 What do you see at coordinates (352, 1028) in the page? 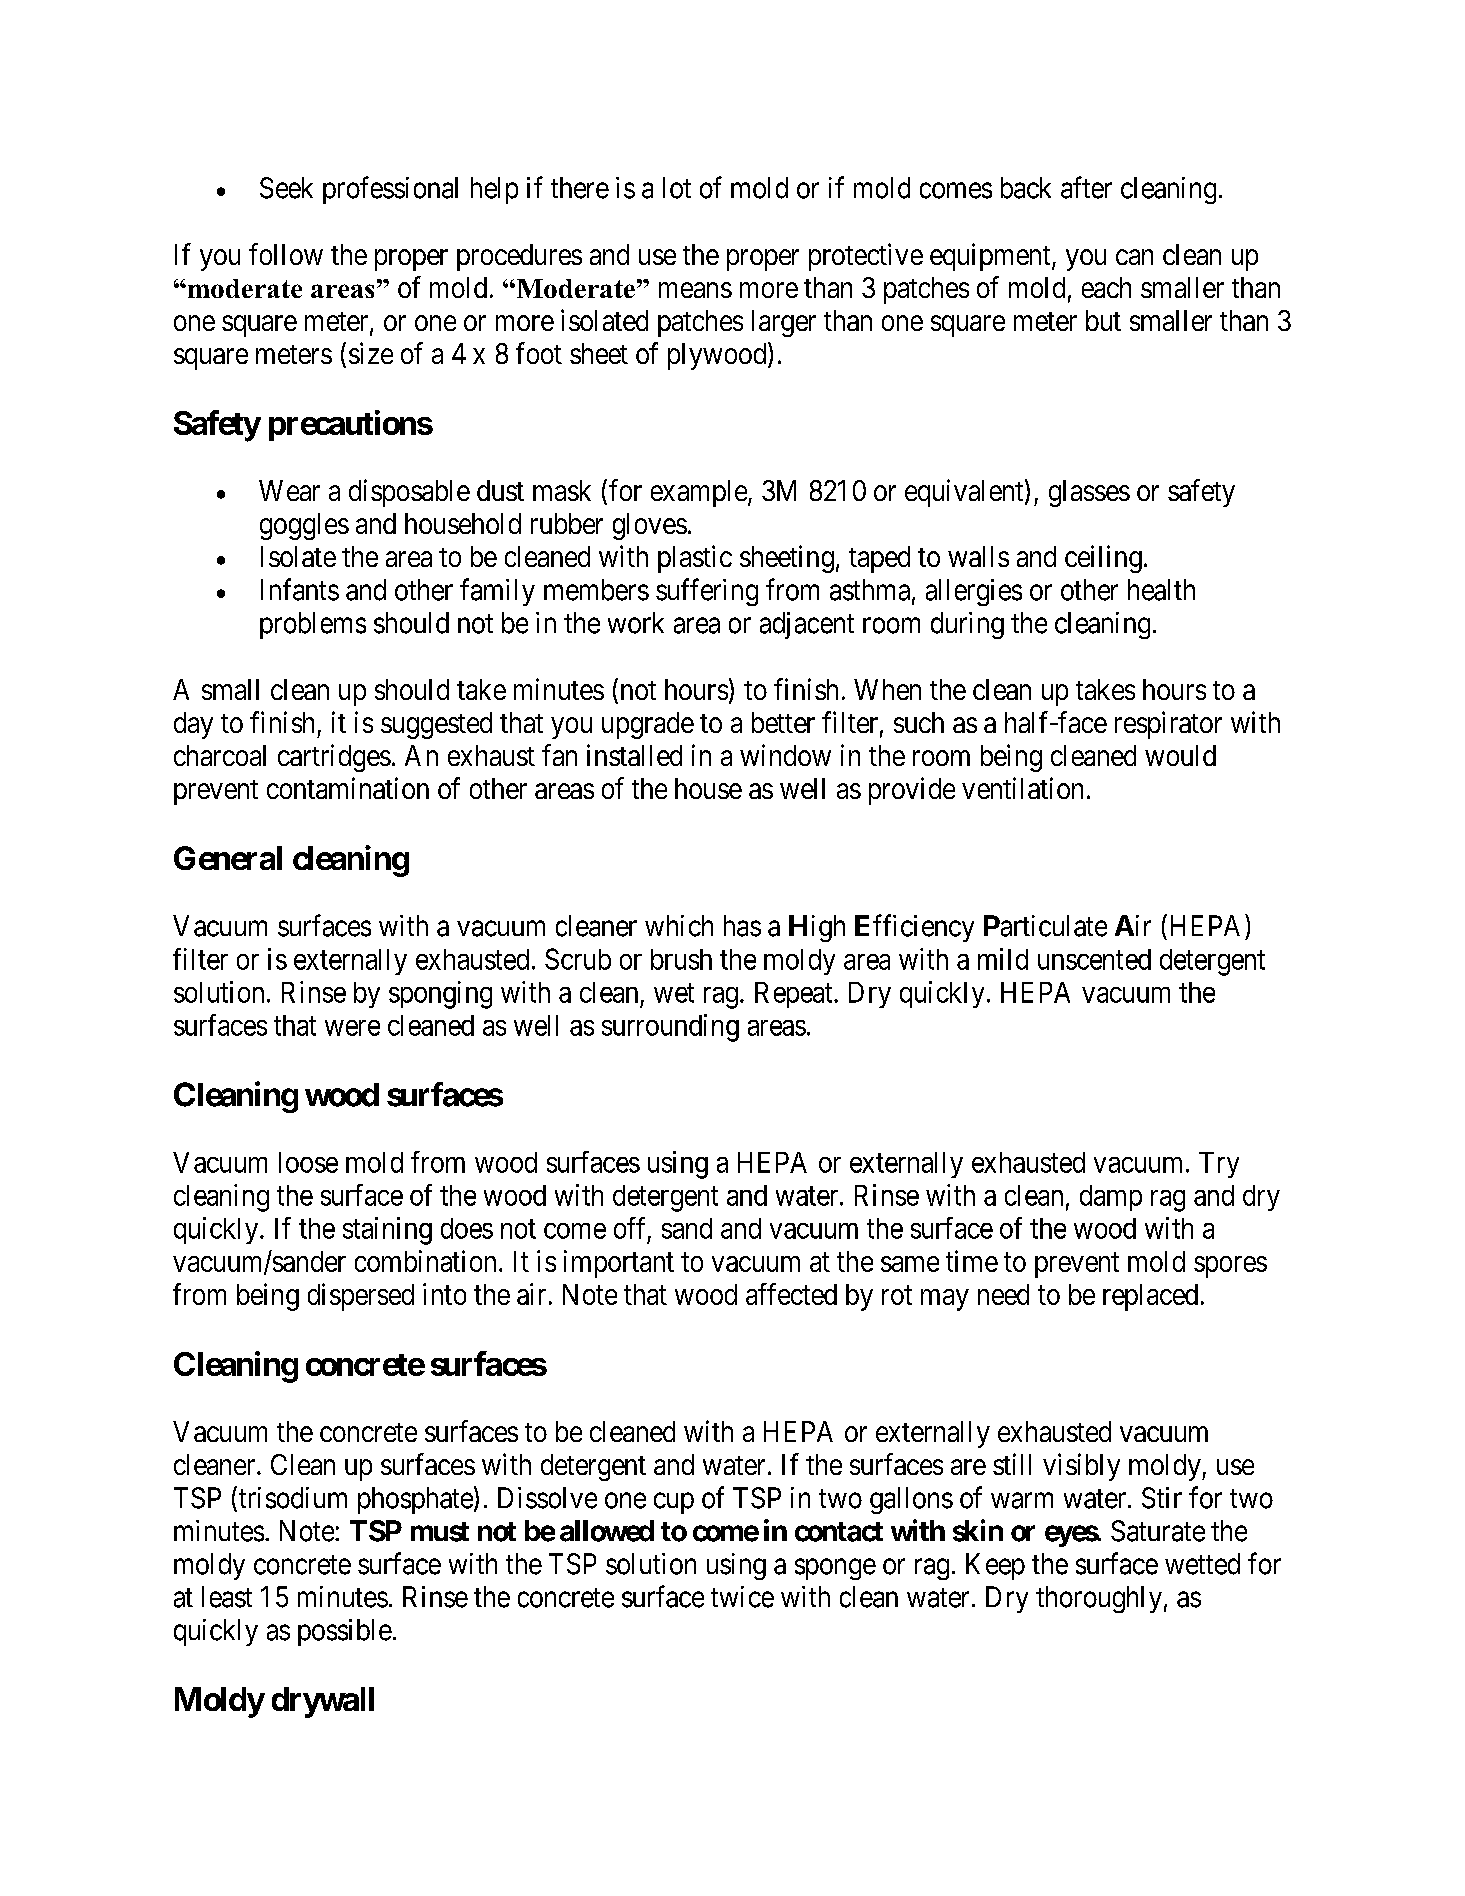
I see `were` at bounding box center [352, 1028].
